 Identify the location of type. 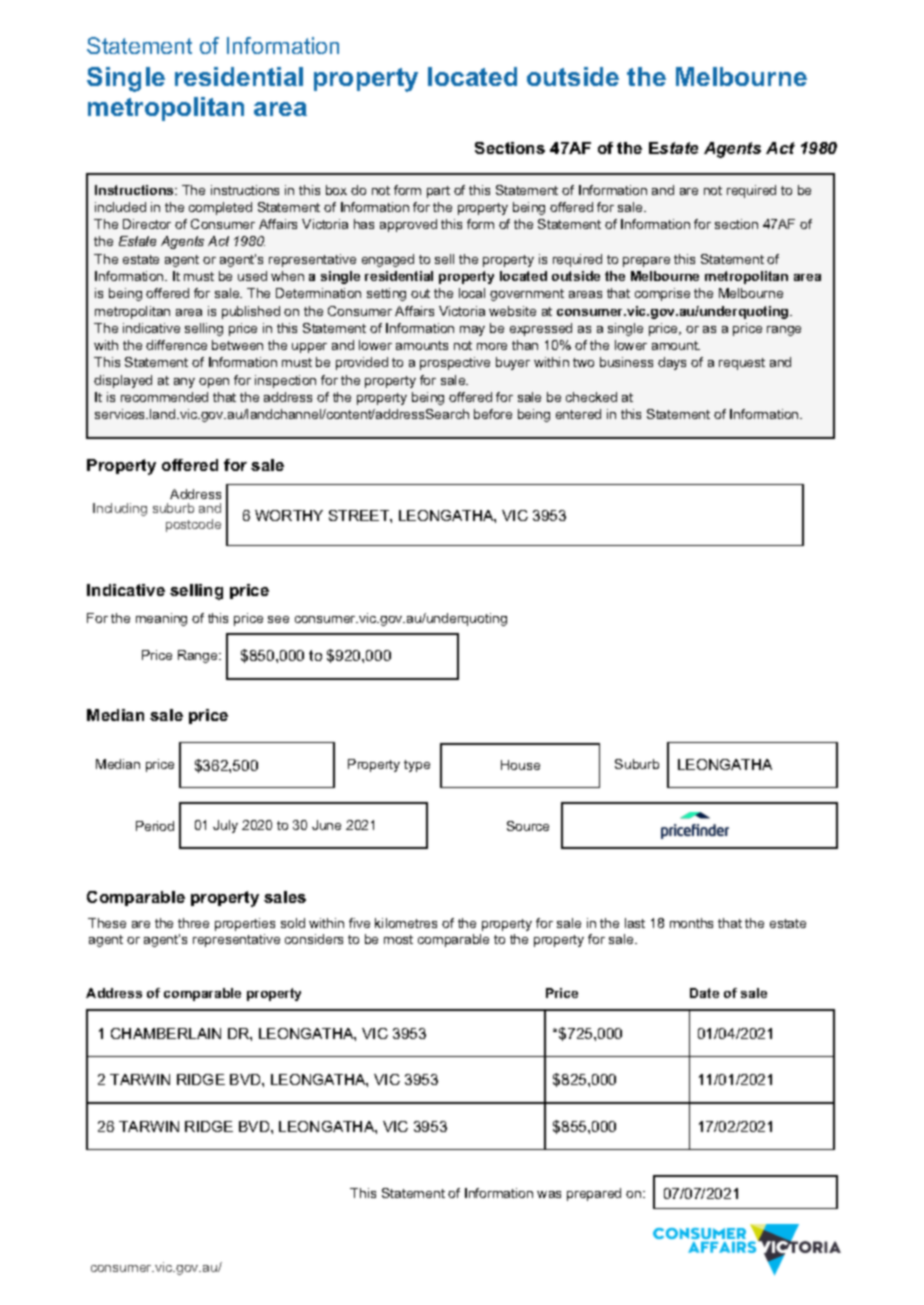
(417, 766).
